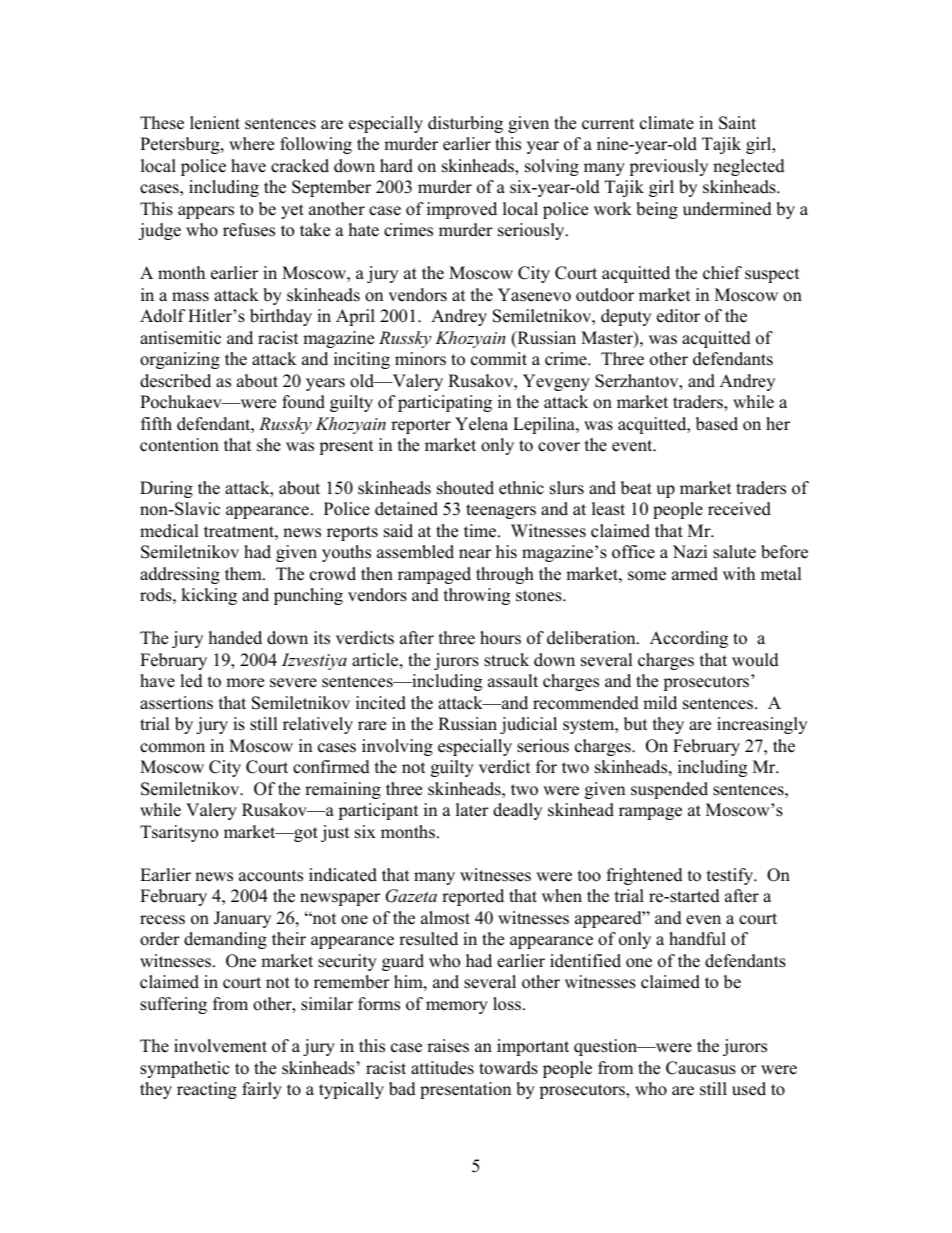 This document has height=1233, width=952. What do you see at coordinates (472, 810) in the document?
I see `later` at bounding box center [472, 810].
